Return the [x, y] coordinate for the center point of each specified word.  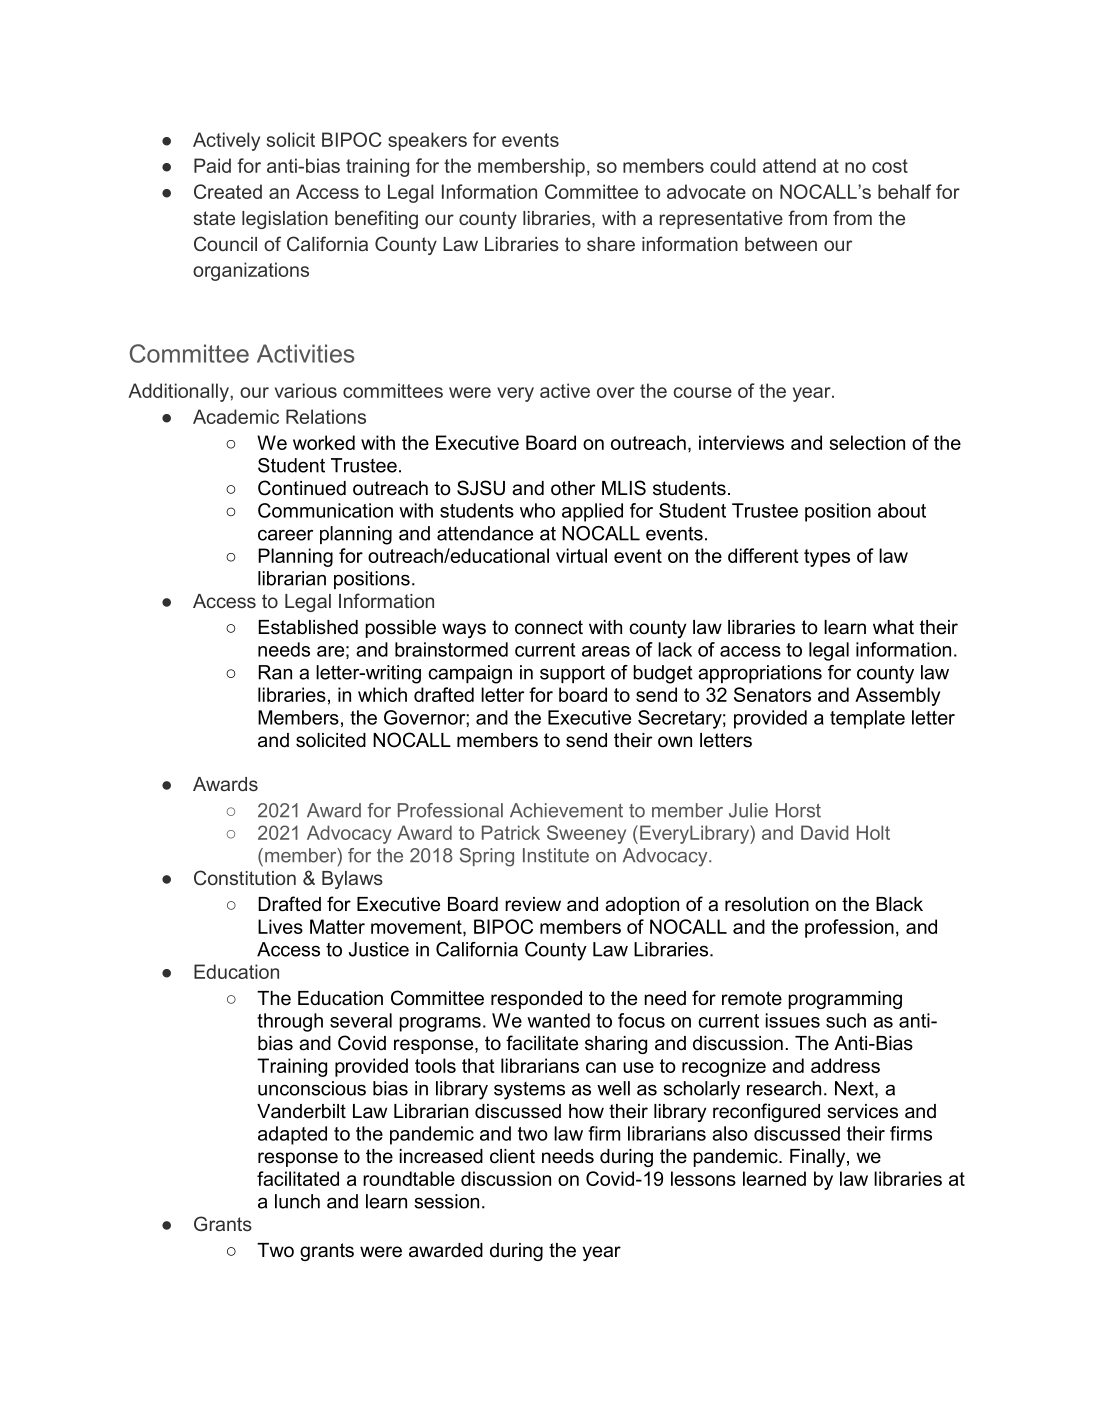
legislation [285, 220]
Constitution [245, 877]
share [611, 244]
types [827, 558]
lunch [297, 1201]
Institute [556, 855]
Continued [302, 488]
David [825, 832]
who [537, 510]
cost [890, 166]
